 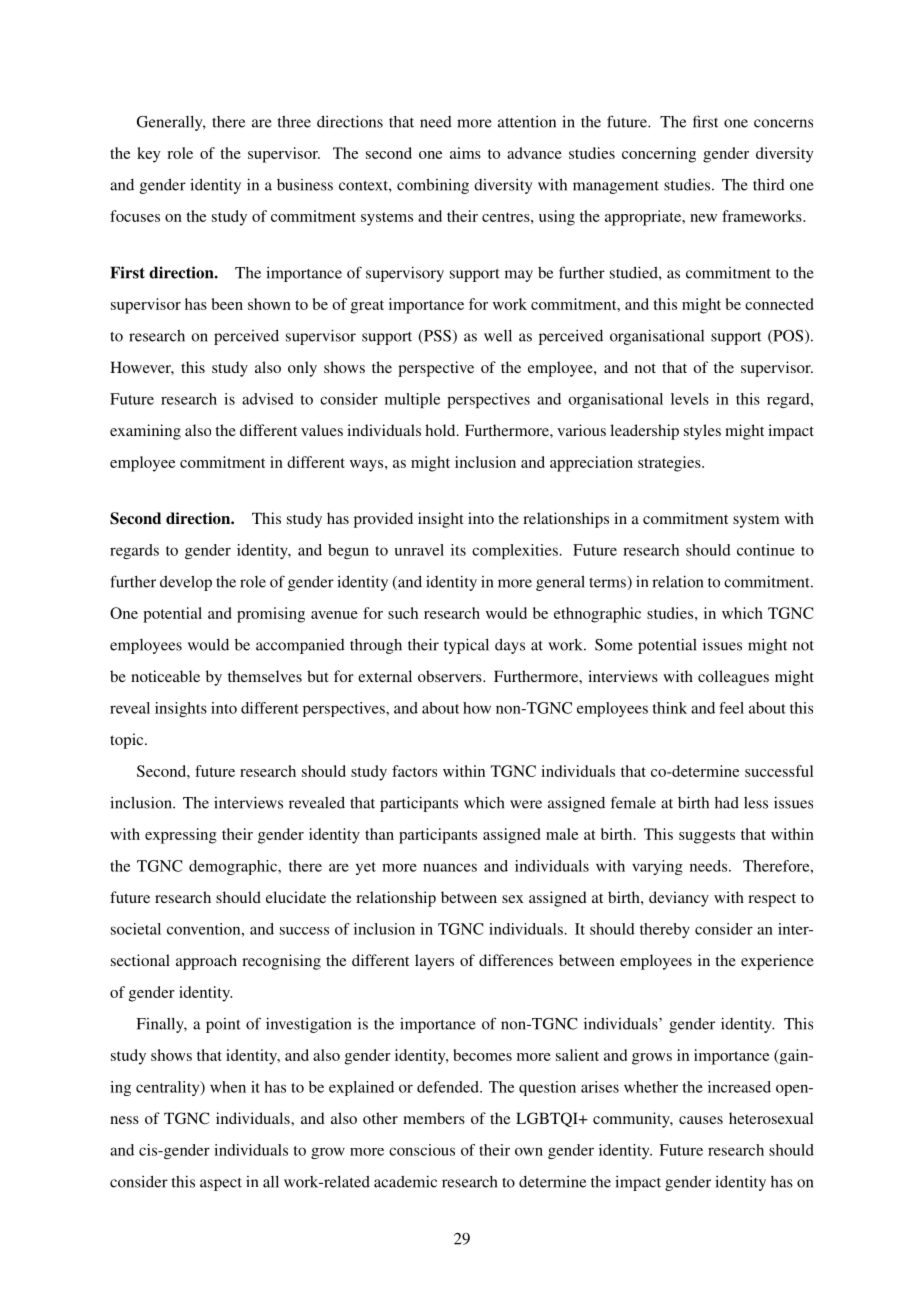 What do you see at coordinates (465, 153) in the screenshot?
I see `aims` at bounding box center [465, 153].
